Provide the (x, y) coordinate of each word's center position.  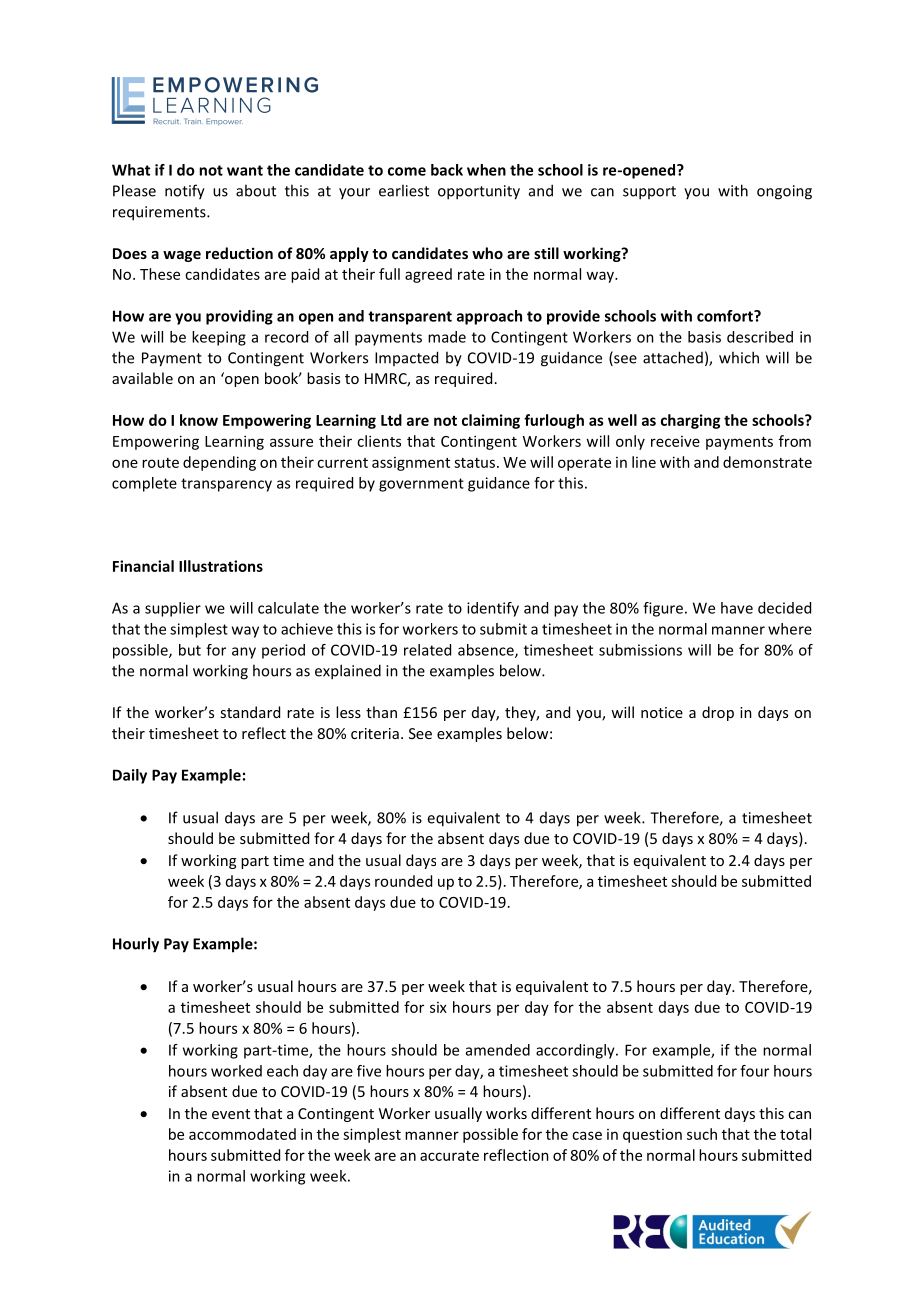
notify (185, 192)
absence (487, 651)
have (737, 608)
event (231, 1114)
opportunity (479, 192)
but (190, 650)
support (649, 193)
